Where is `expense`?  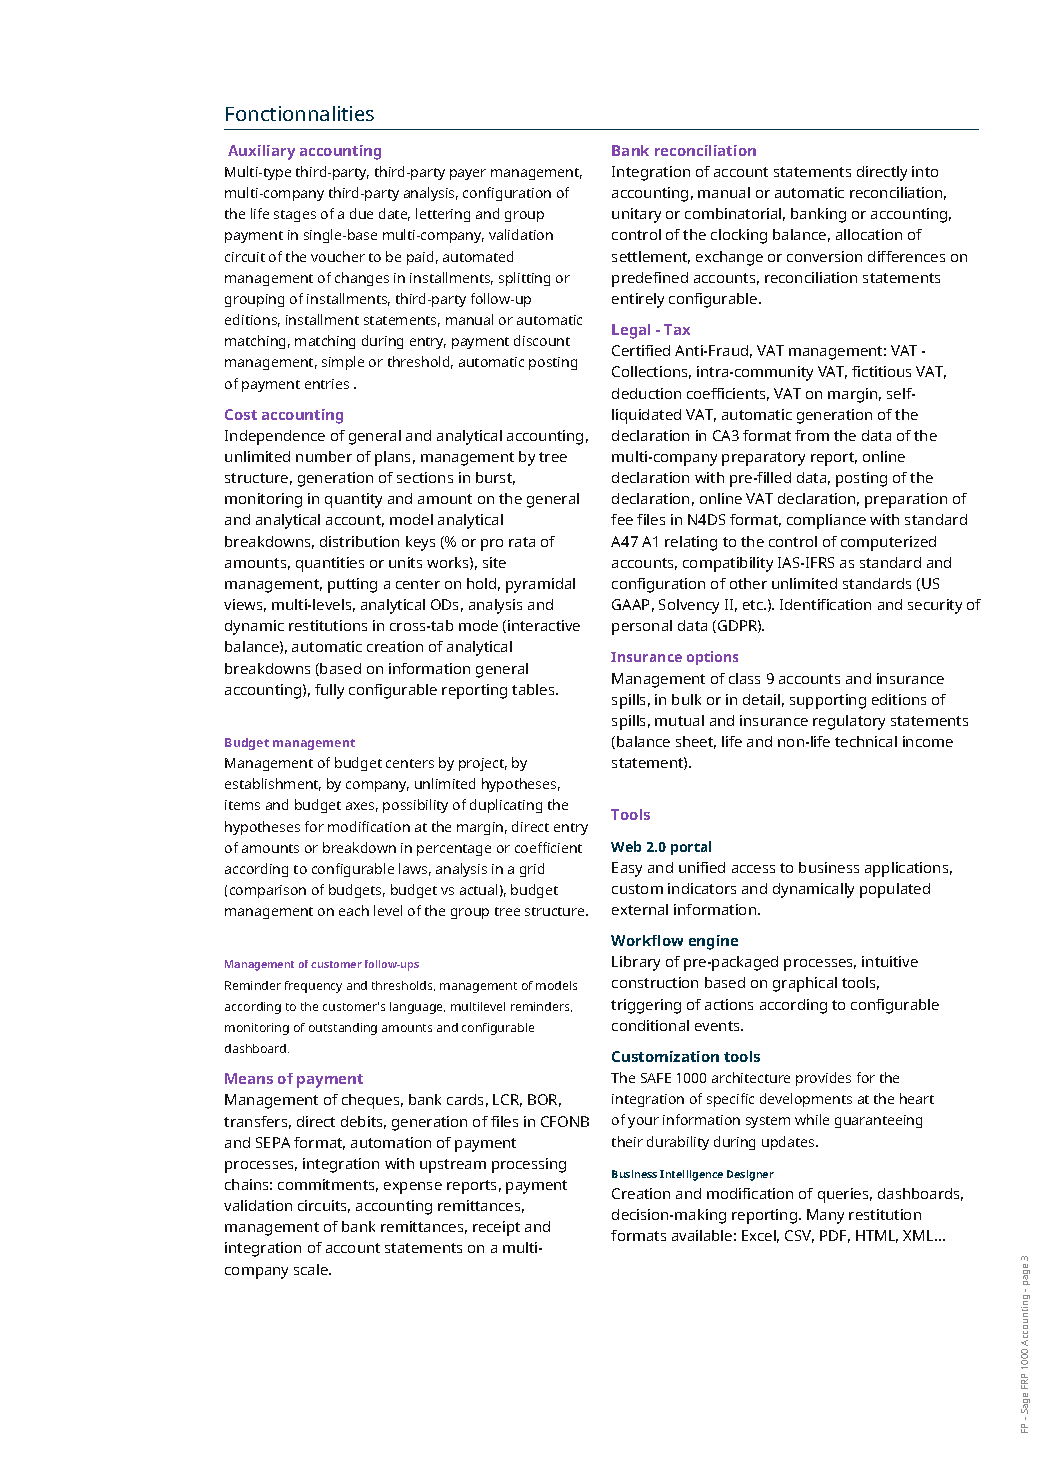
expense is located at coordinates (413, 1188).
